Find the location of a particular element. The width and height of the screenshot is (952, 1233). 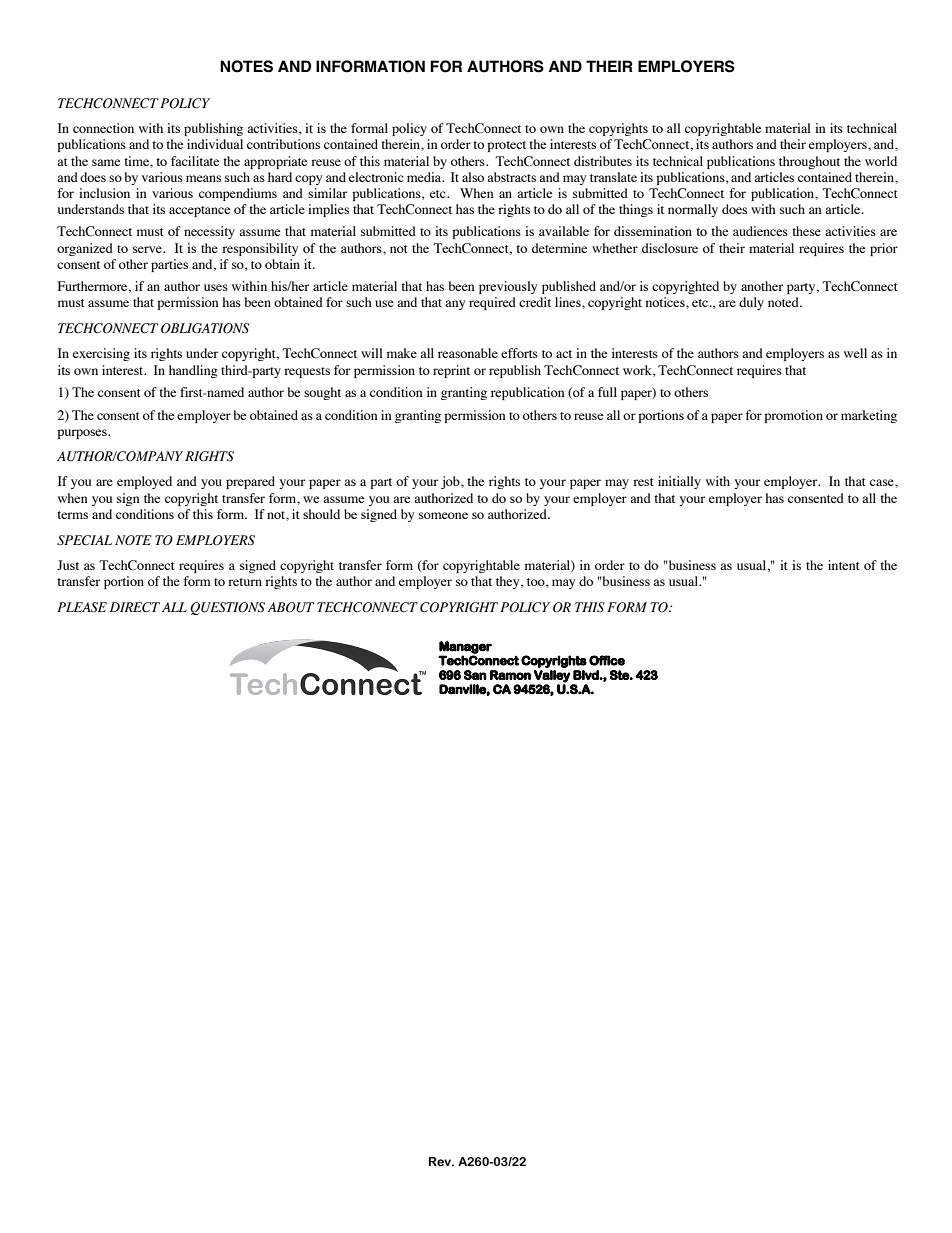

DIRECT is located at coordinates (135, 607).
